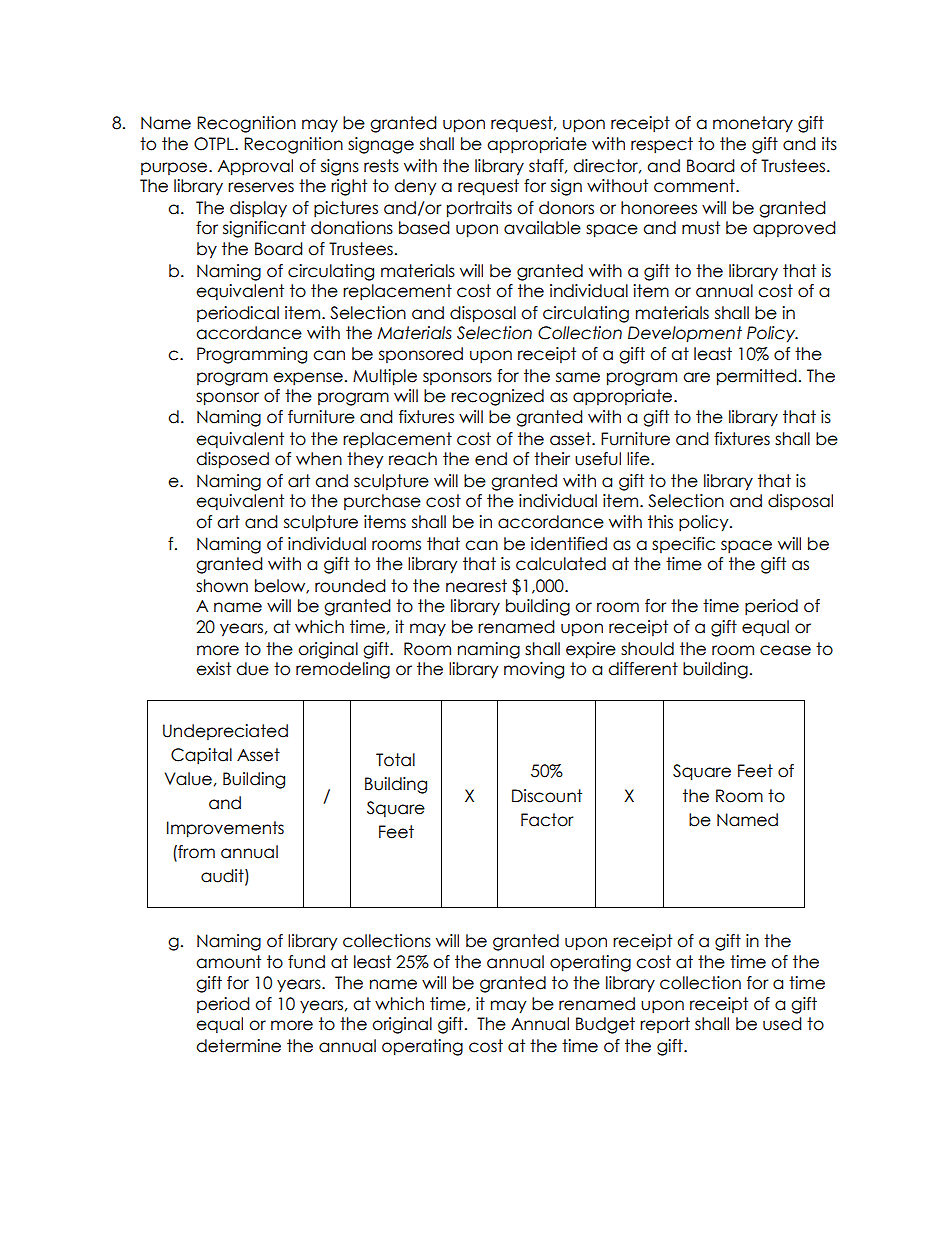  What do you see at coordinates (225, 829) in the page?
I see `Improvements` at bounding box center [225, 829].
